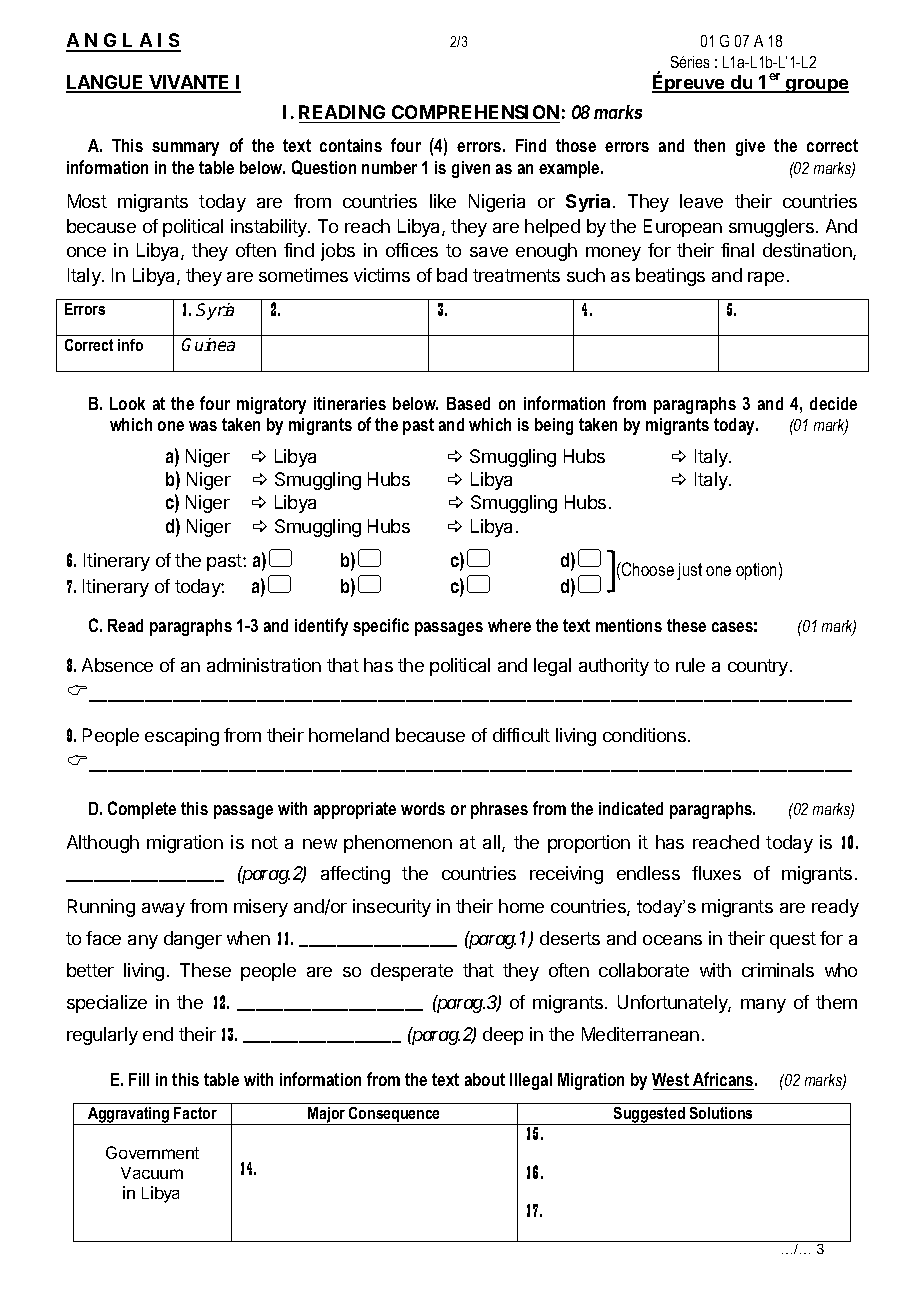  Describe the element at coordinates (468, 403) in the document. I see `Based` at that location.
